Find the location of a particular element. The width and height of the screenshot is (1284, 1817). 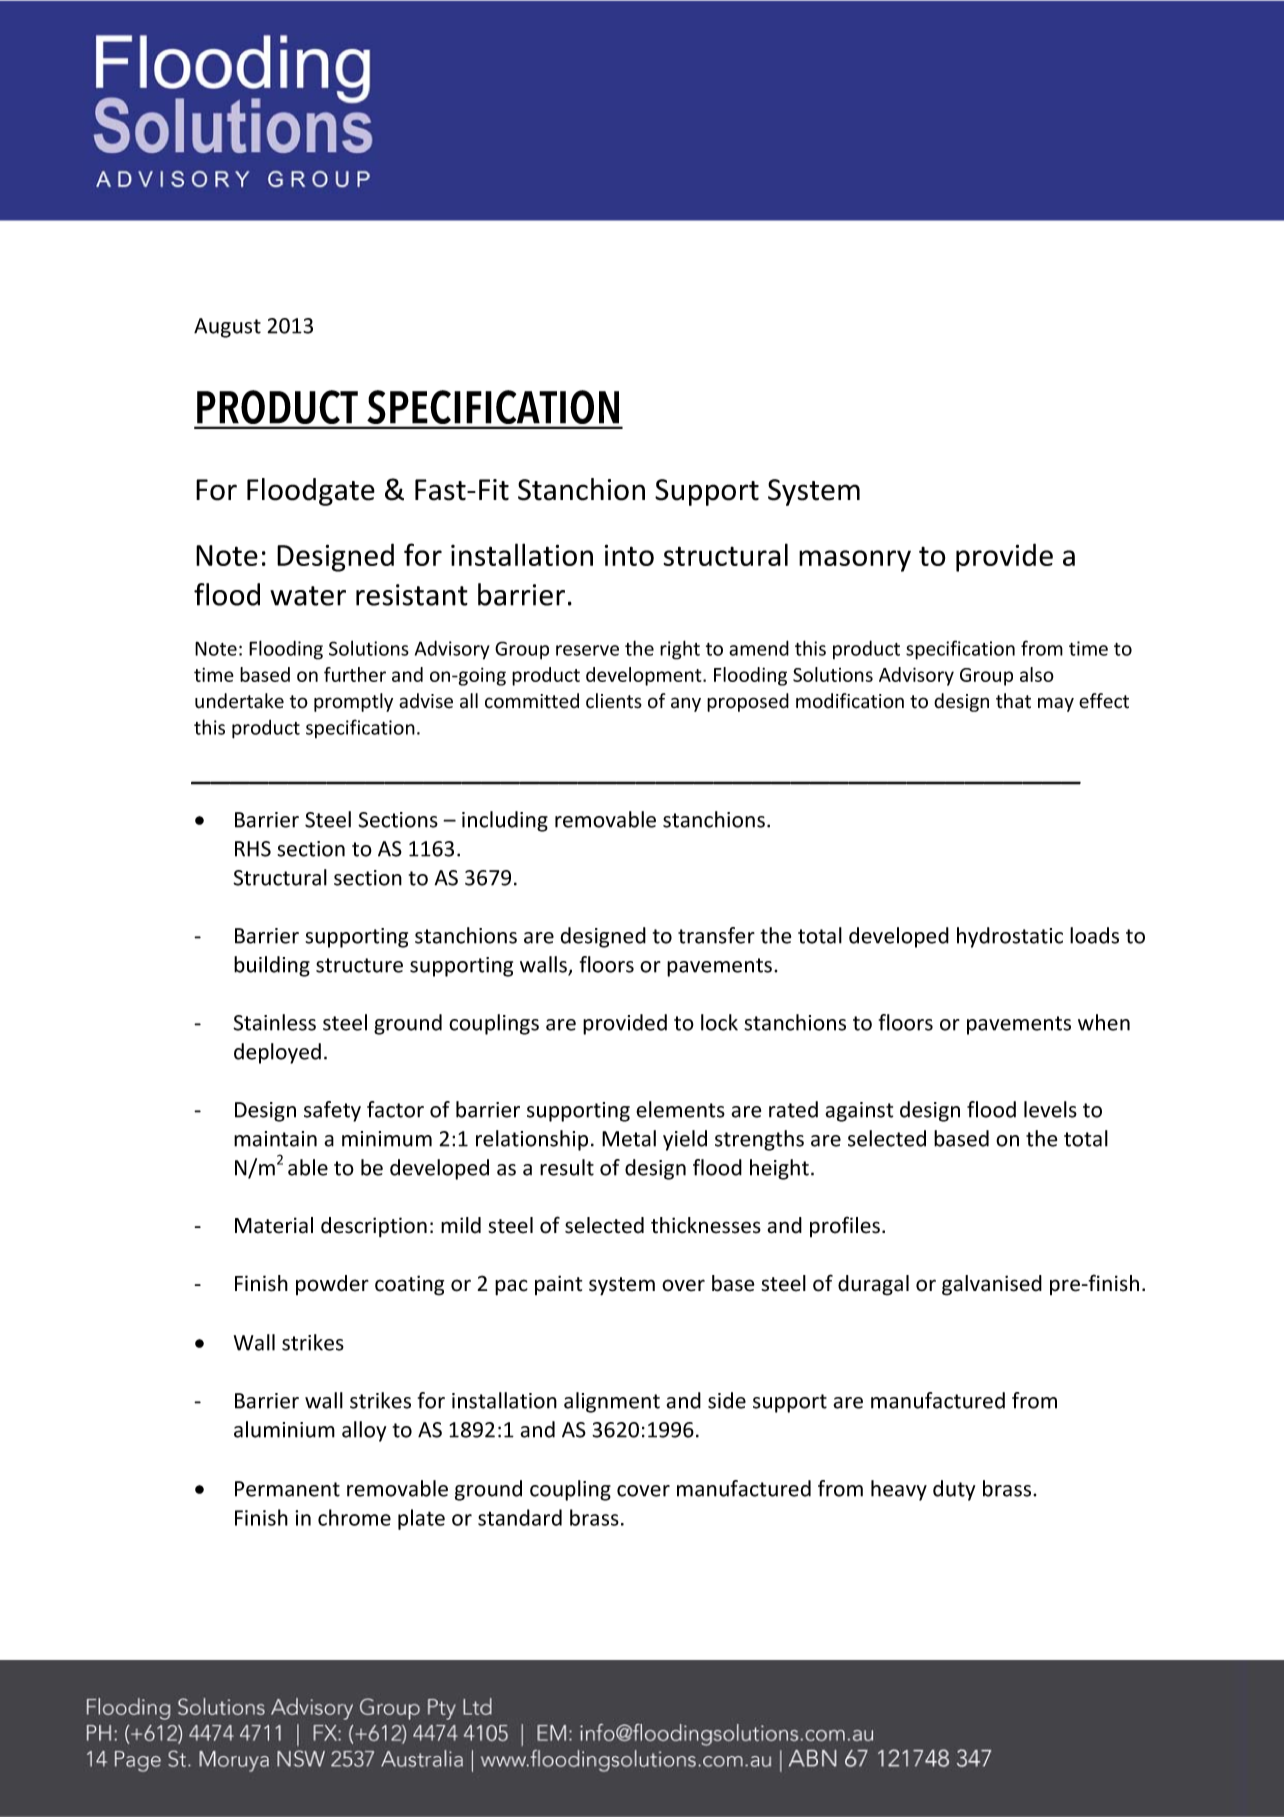

galvanised is located at coordinates (992, 1285).
